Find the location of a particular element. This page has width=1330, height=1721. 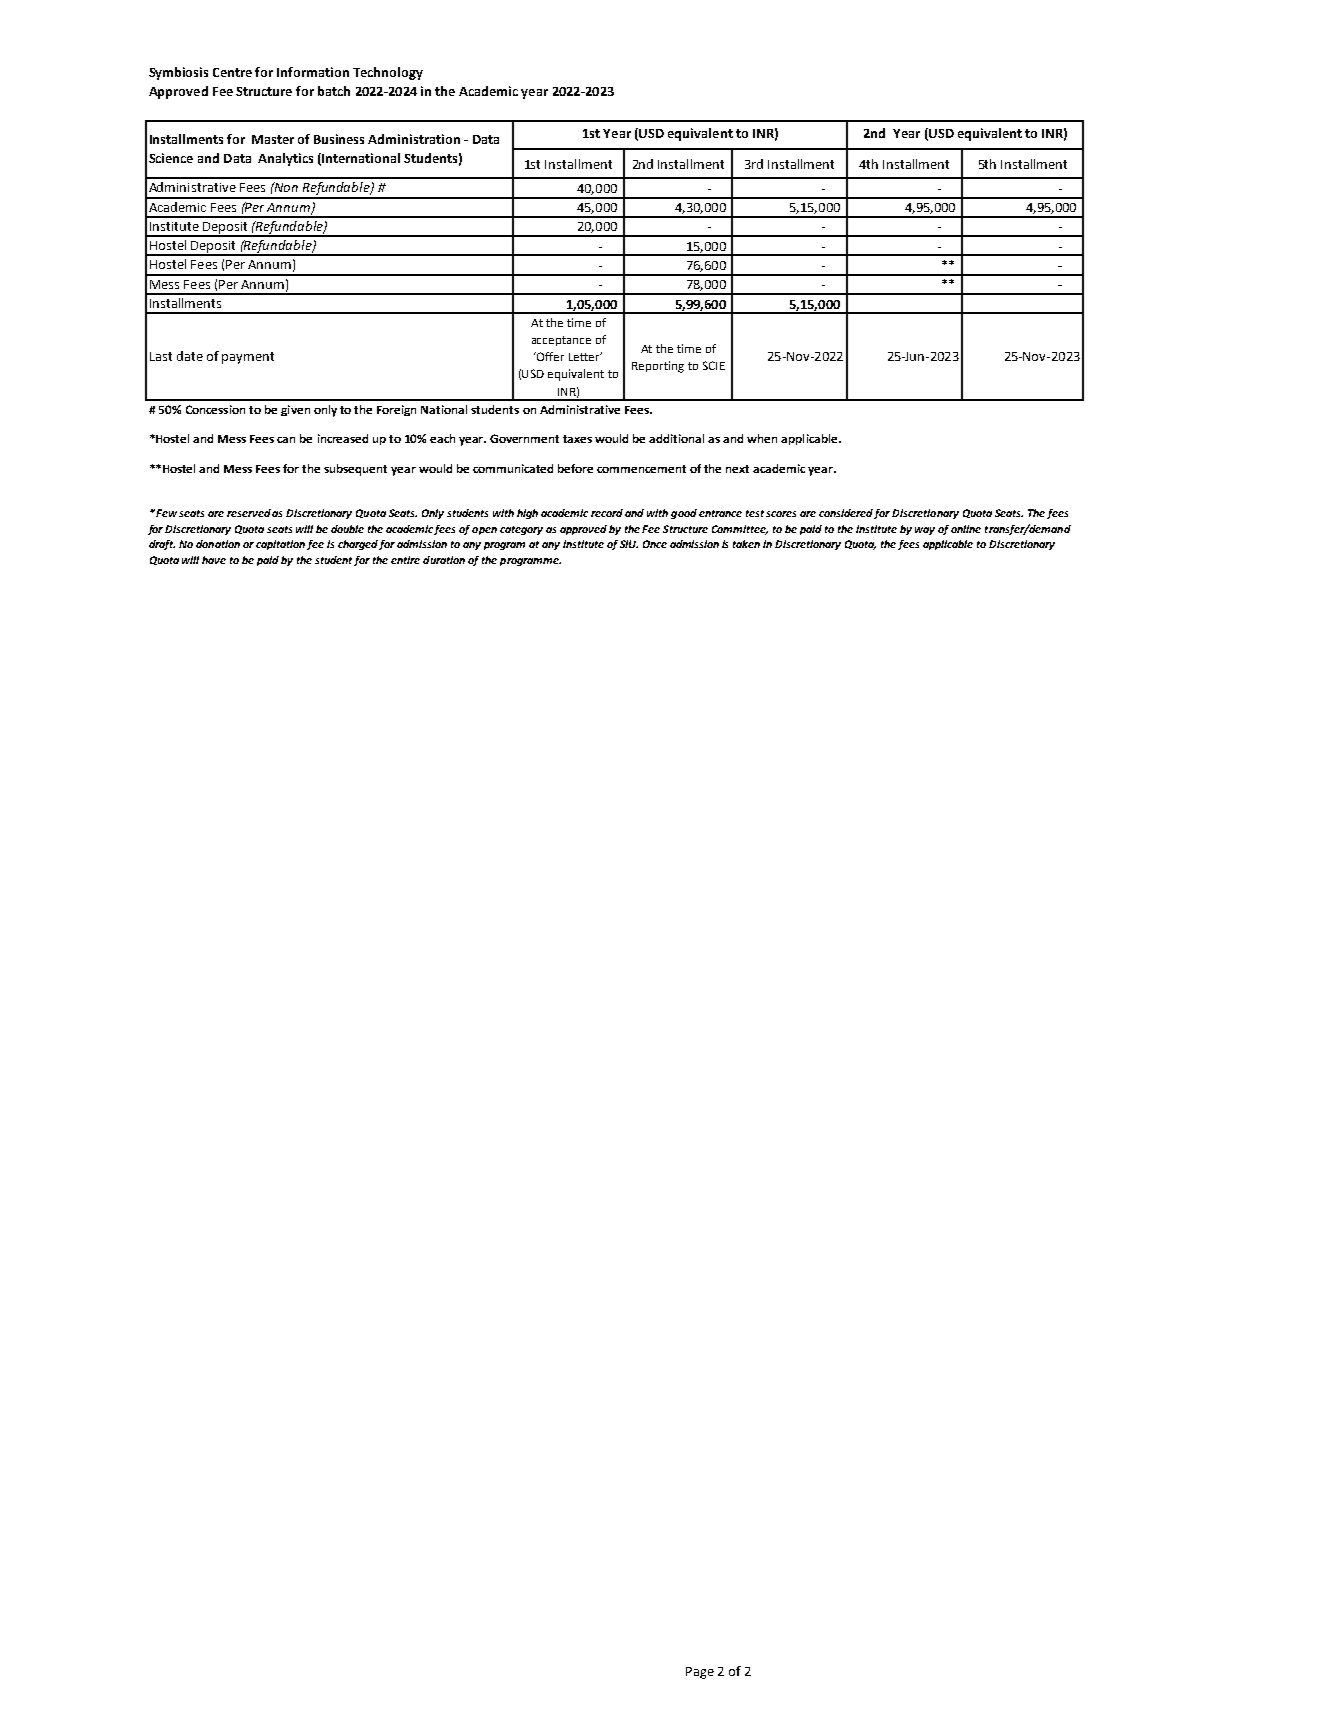

Reporting is located at coordinates (658, 367).
